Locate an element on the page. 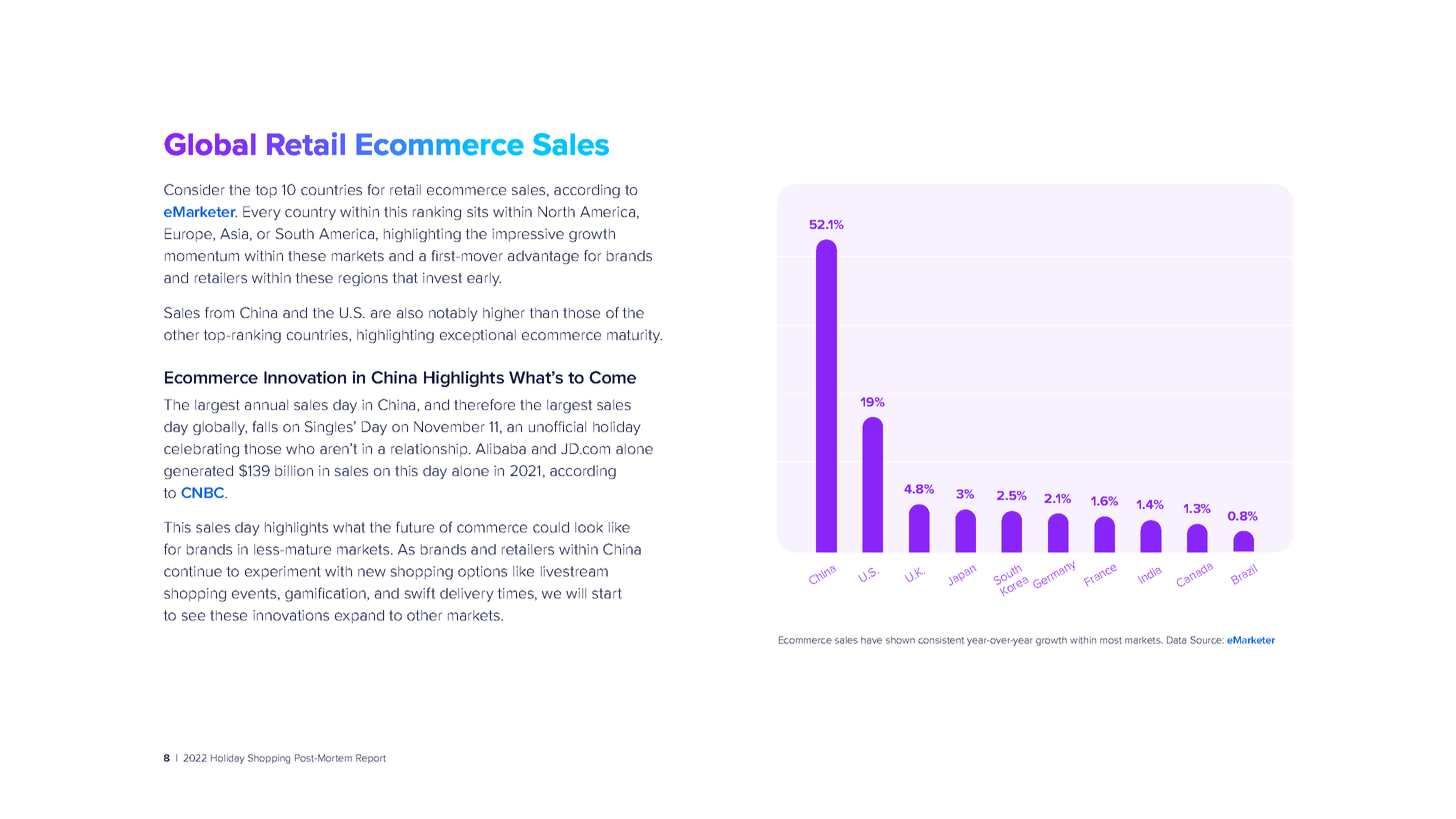 The image size is (1456, 819). Come is located at coordinates (612, 377).
